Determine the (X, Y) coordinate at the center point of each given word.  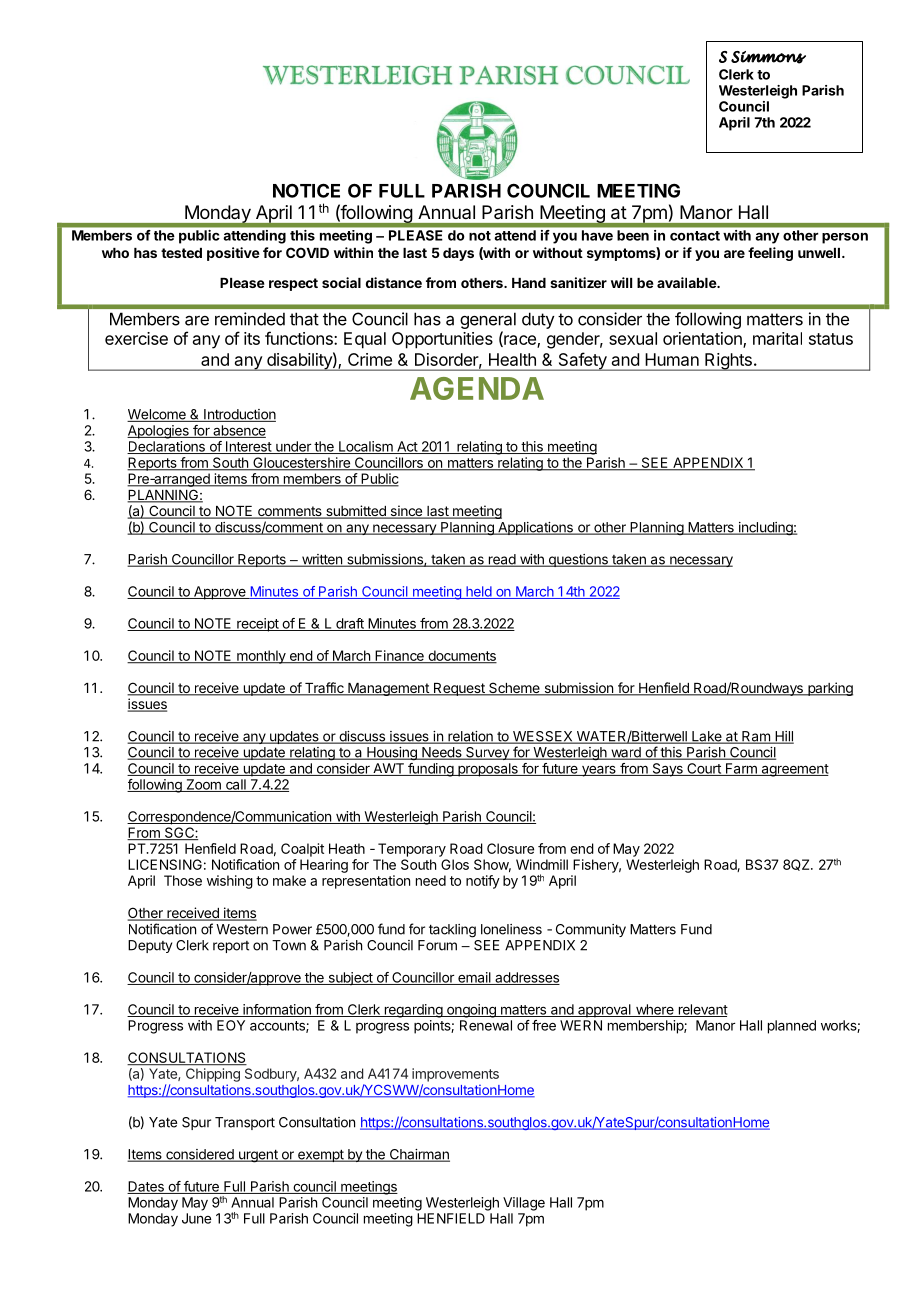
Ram (756, 737)
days (458, 254)
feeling (770, 254)
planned (792, 1027)
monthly (261, 657)
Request (459, 689)
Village (524, 1204)
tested (181, 253)
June (196, 1218)
